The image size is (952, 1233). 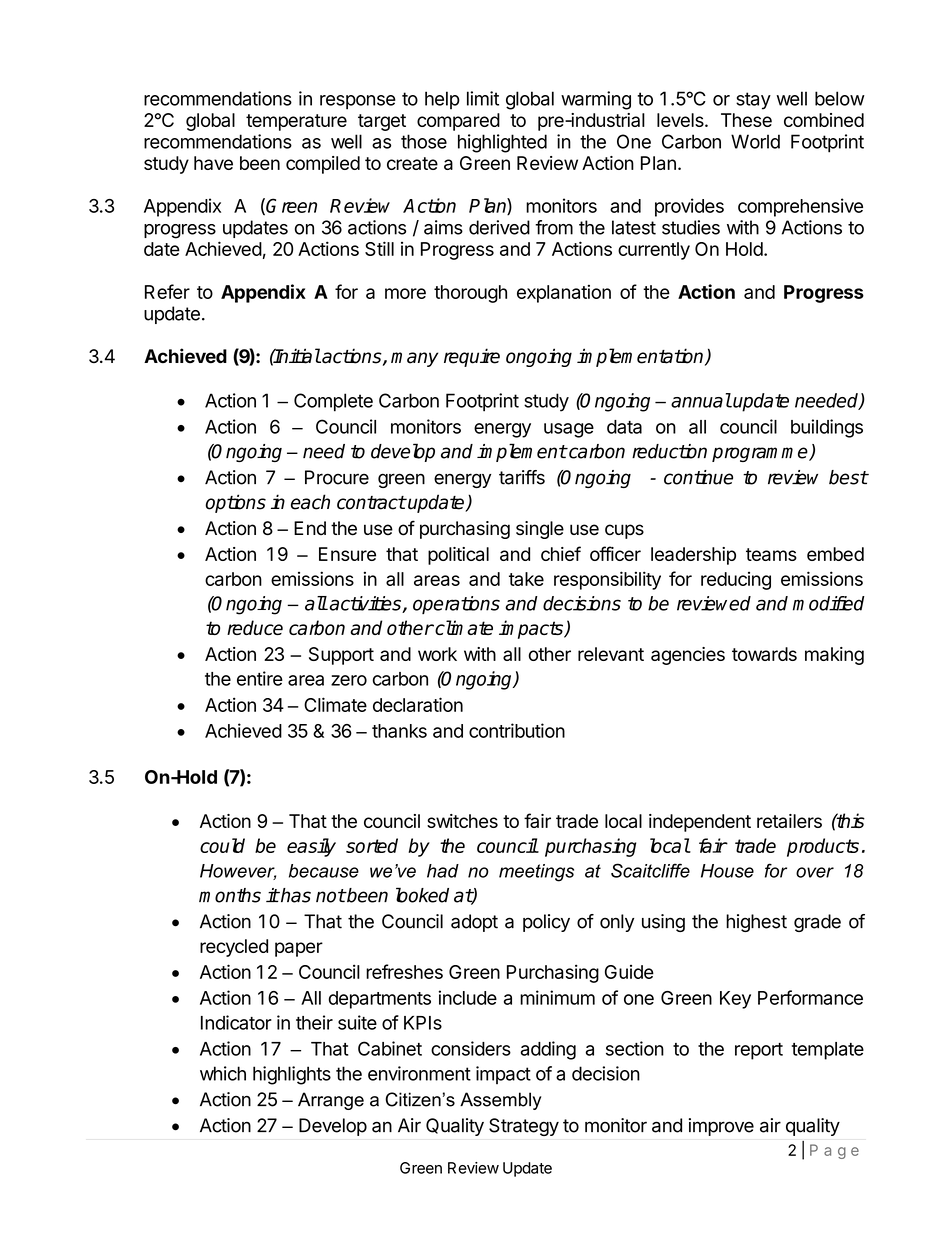 What do you see at coordinates (526, 579) in the document?
I see `take` at bounding box center [526, 579].
